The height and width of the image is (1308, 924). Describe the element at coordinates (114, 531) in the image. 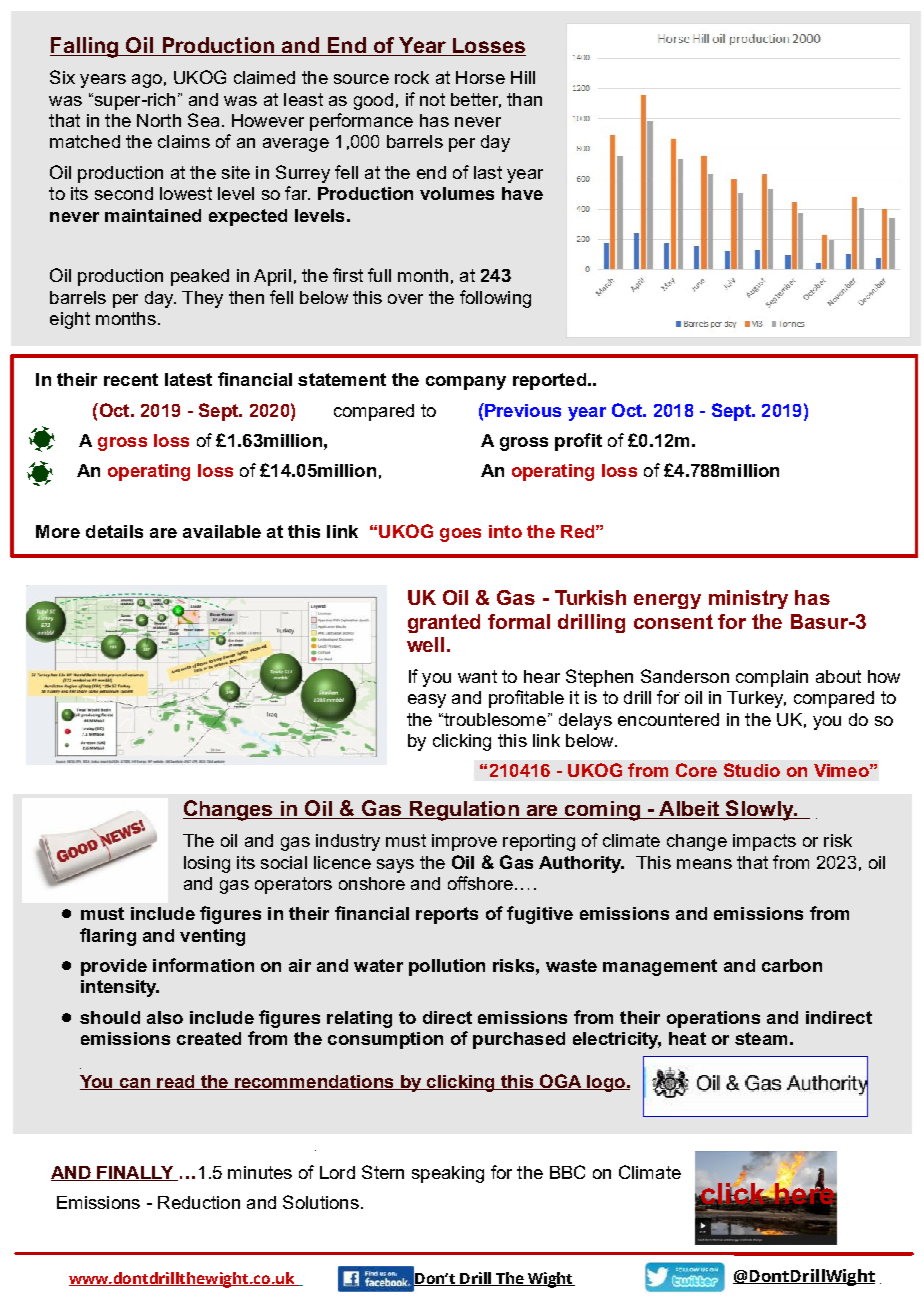

I see `details` at that location.
